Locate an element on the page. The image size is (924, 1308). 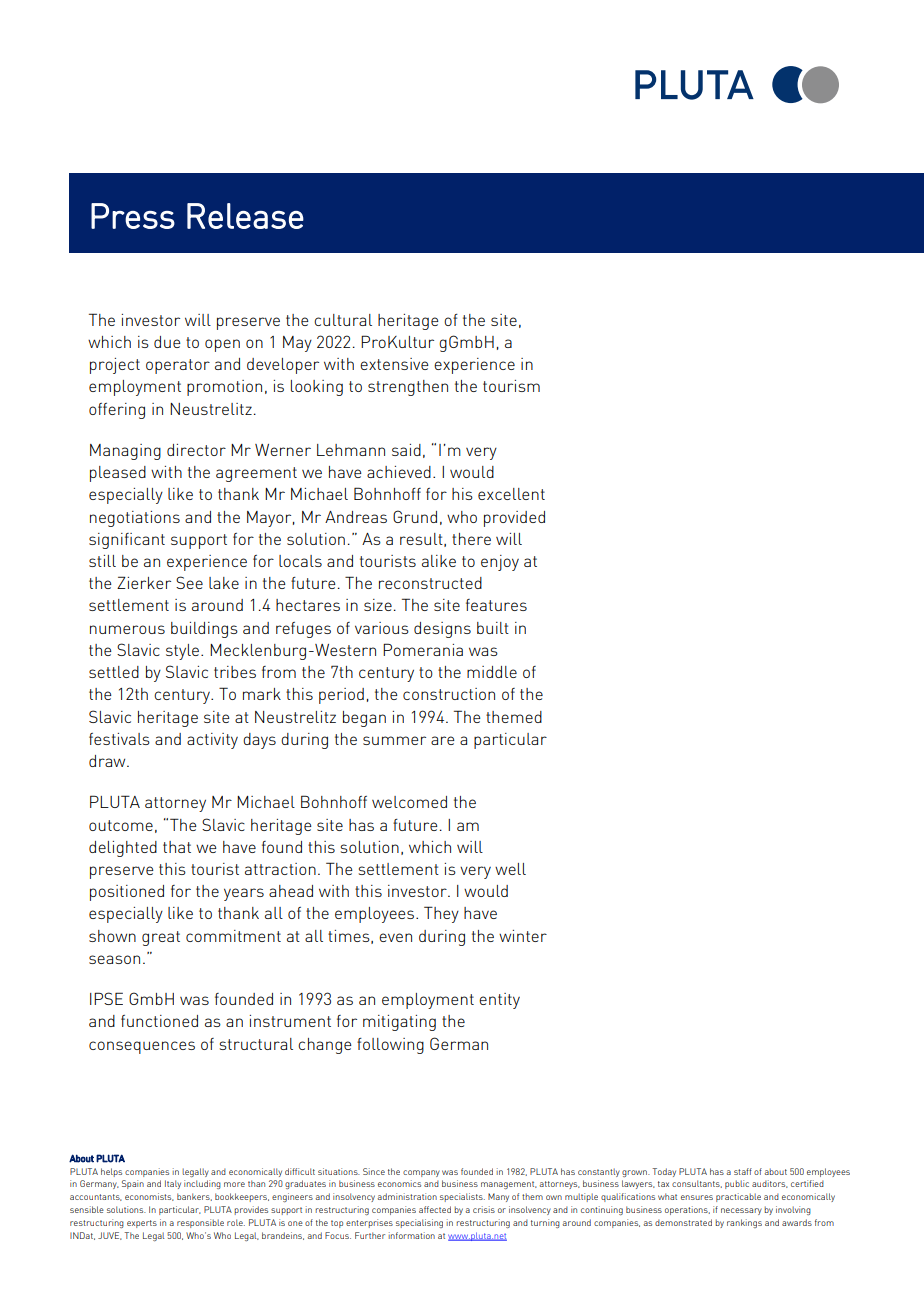
tourism is located at coordinates (511, 386).
